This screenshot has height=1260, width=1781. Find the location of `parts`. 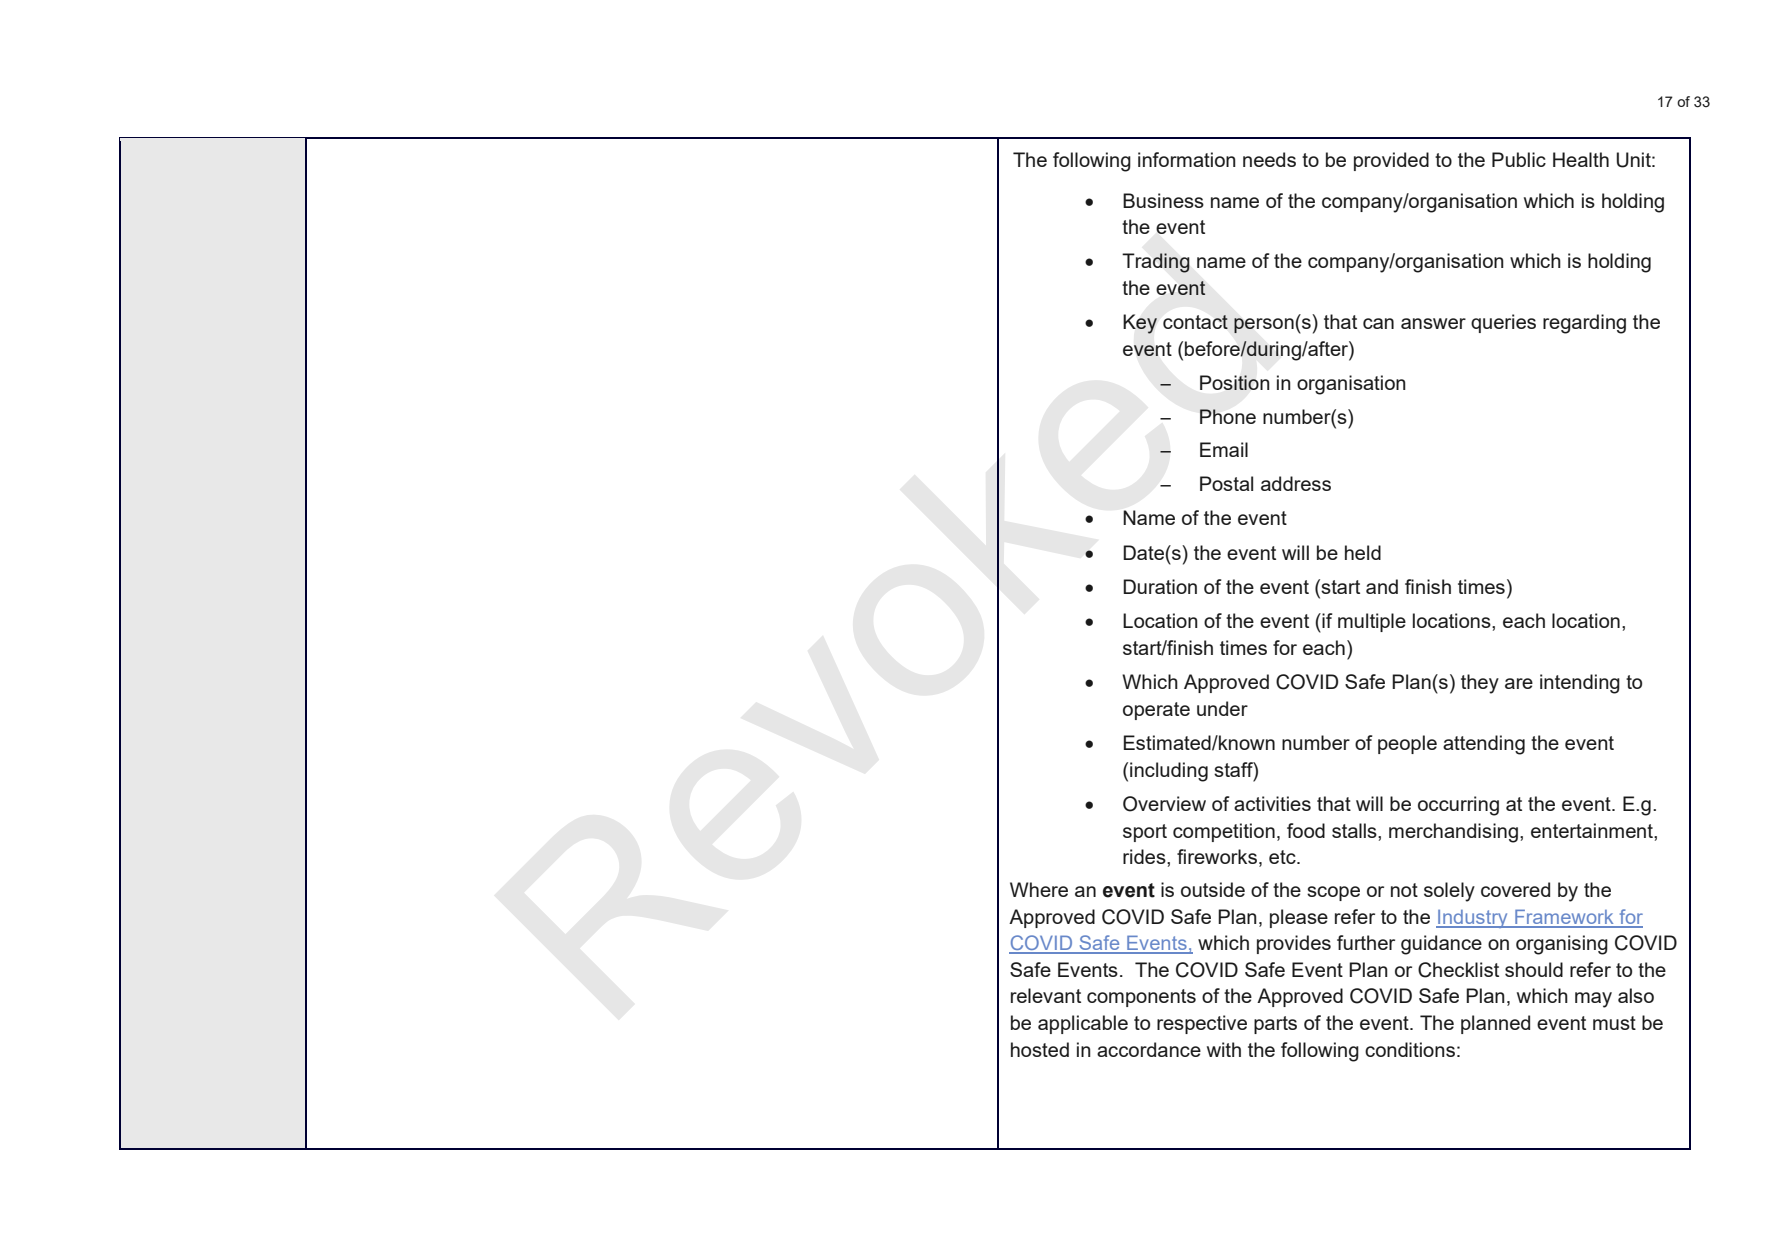

parts is located at coordinates (1275, 1025).
